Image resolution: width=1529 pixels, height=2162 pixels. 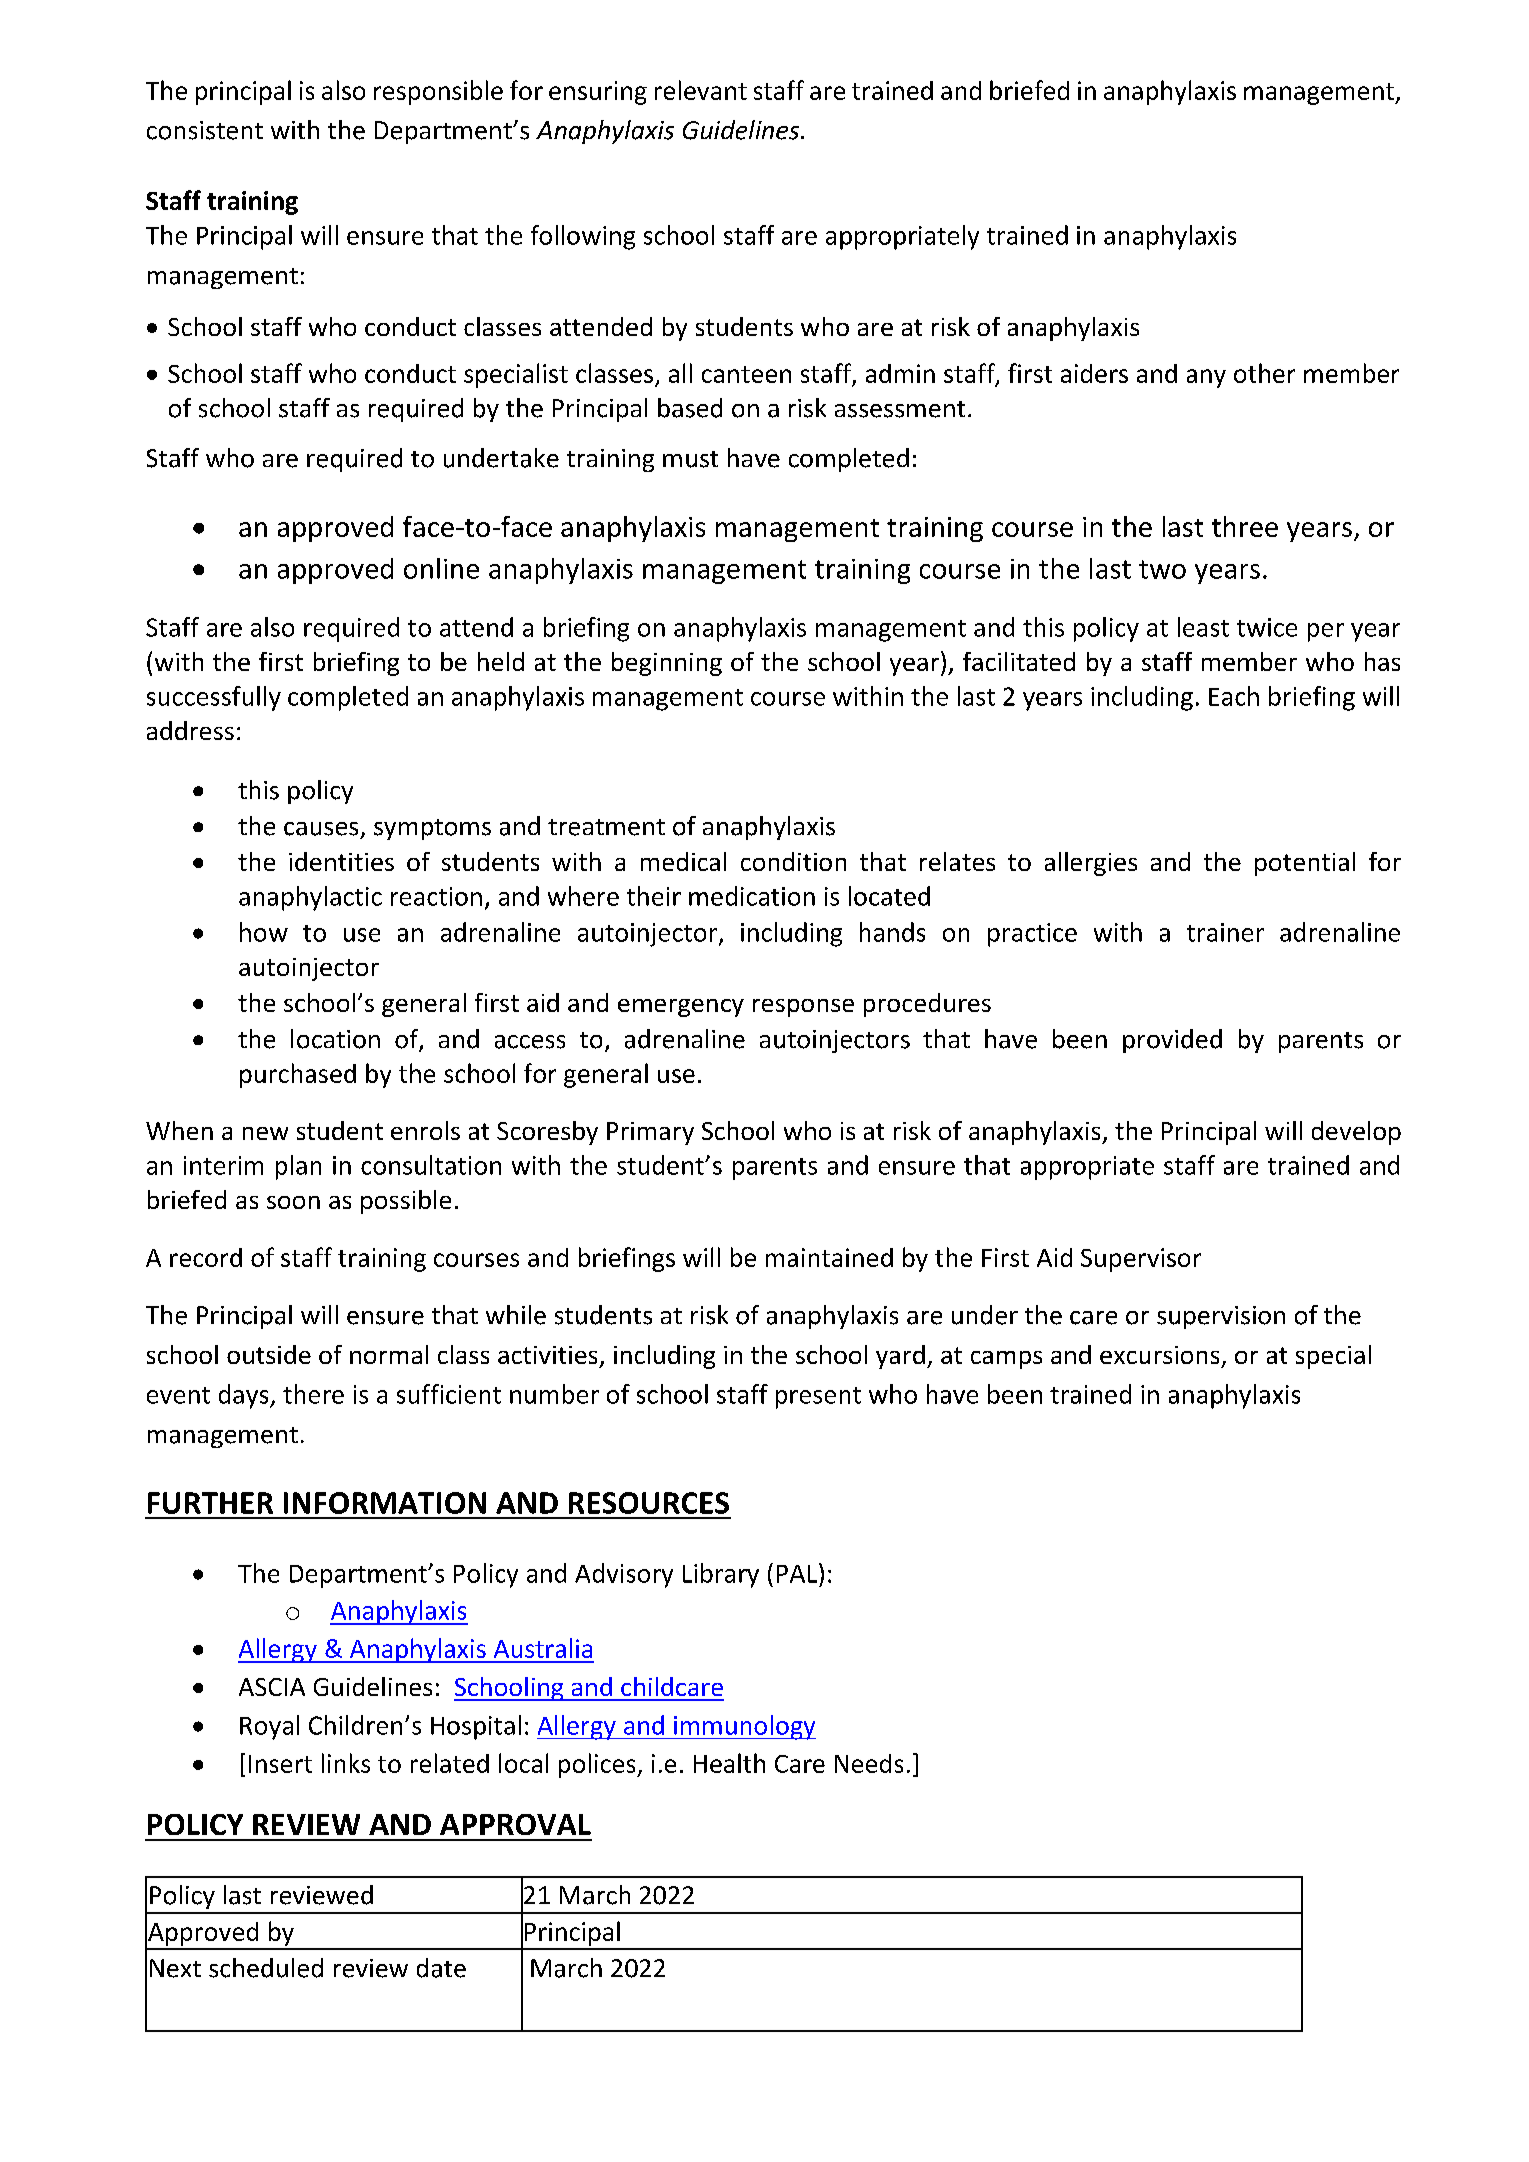 What do you see at coordinates (818, 1398) in the screenshot?
I see `present` at bounding box center [818, 1398].
